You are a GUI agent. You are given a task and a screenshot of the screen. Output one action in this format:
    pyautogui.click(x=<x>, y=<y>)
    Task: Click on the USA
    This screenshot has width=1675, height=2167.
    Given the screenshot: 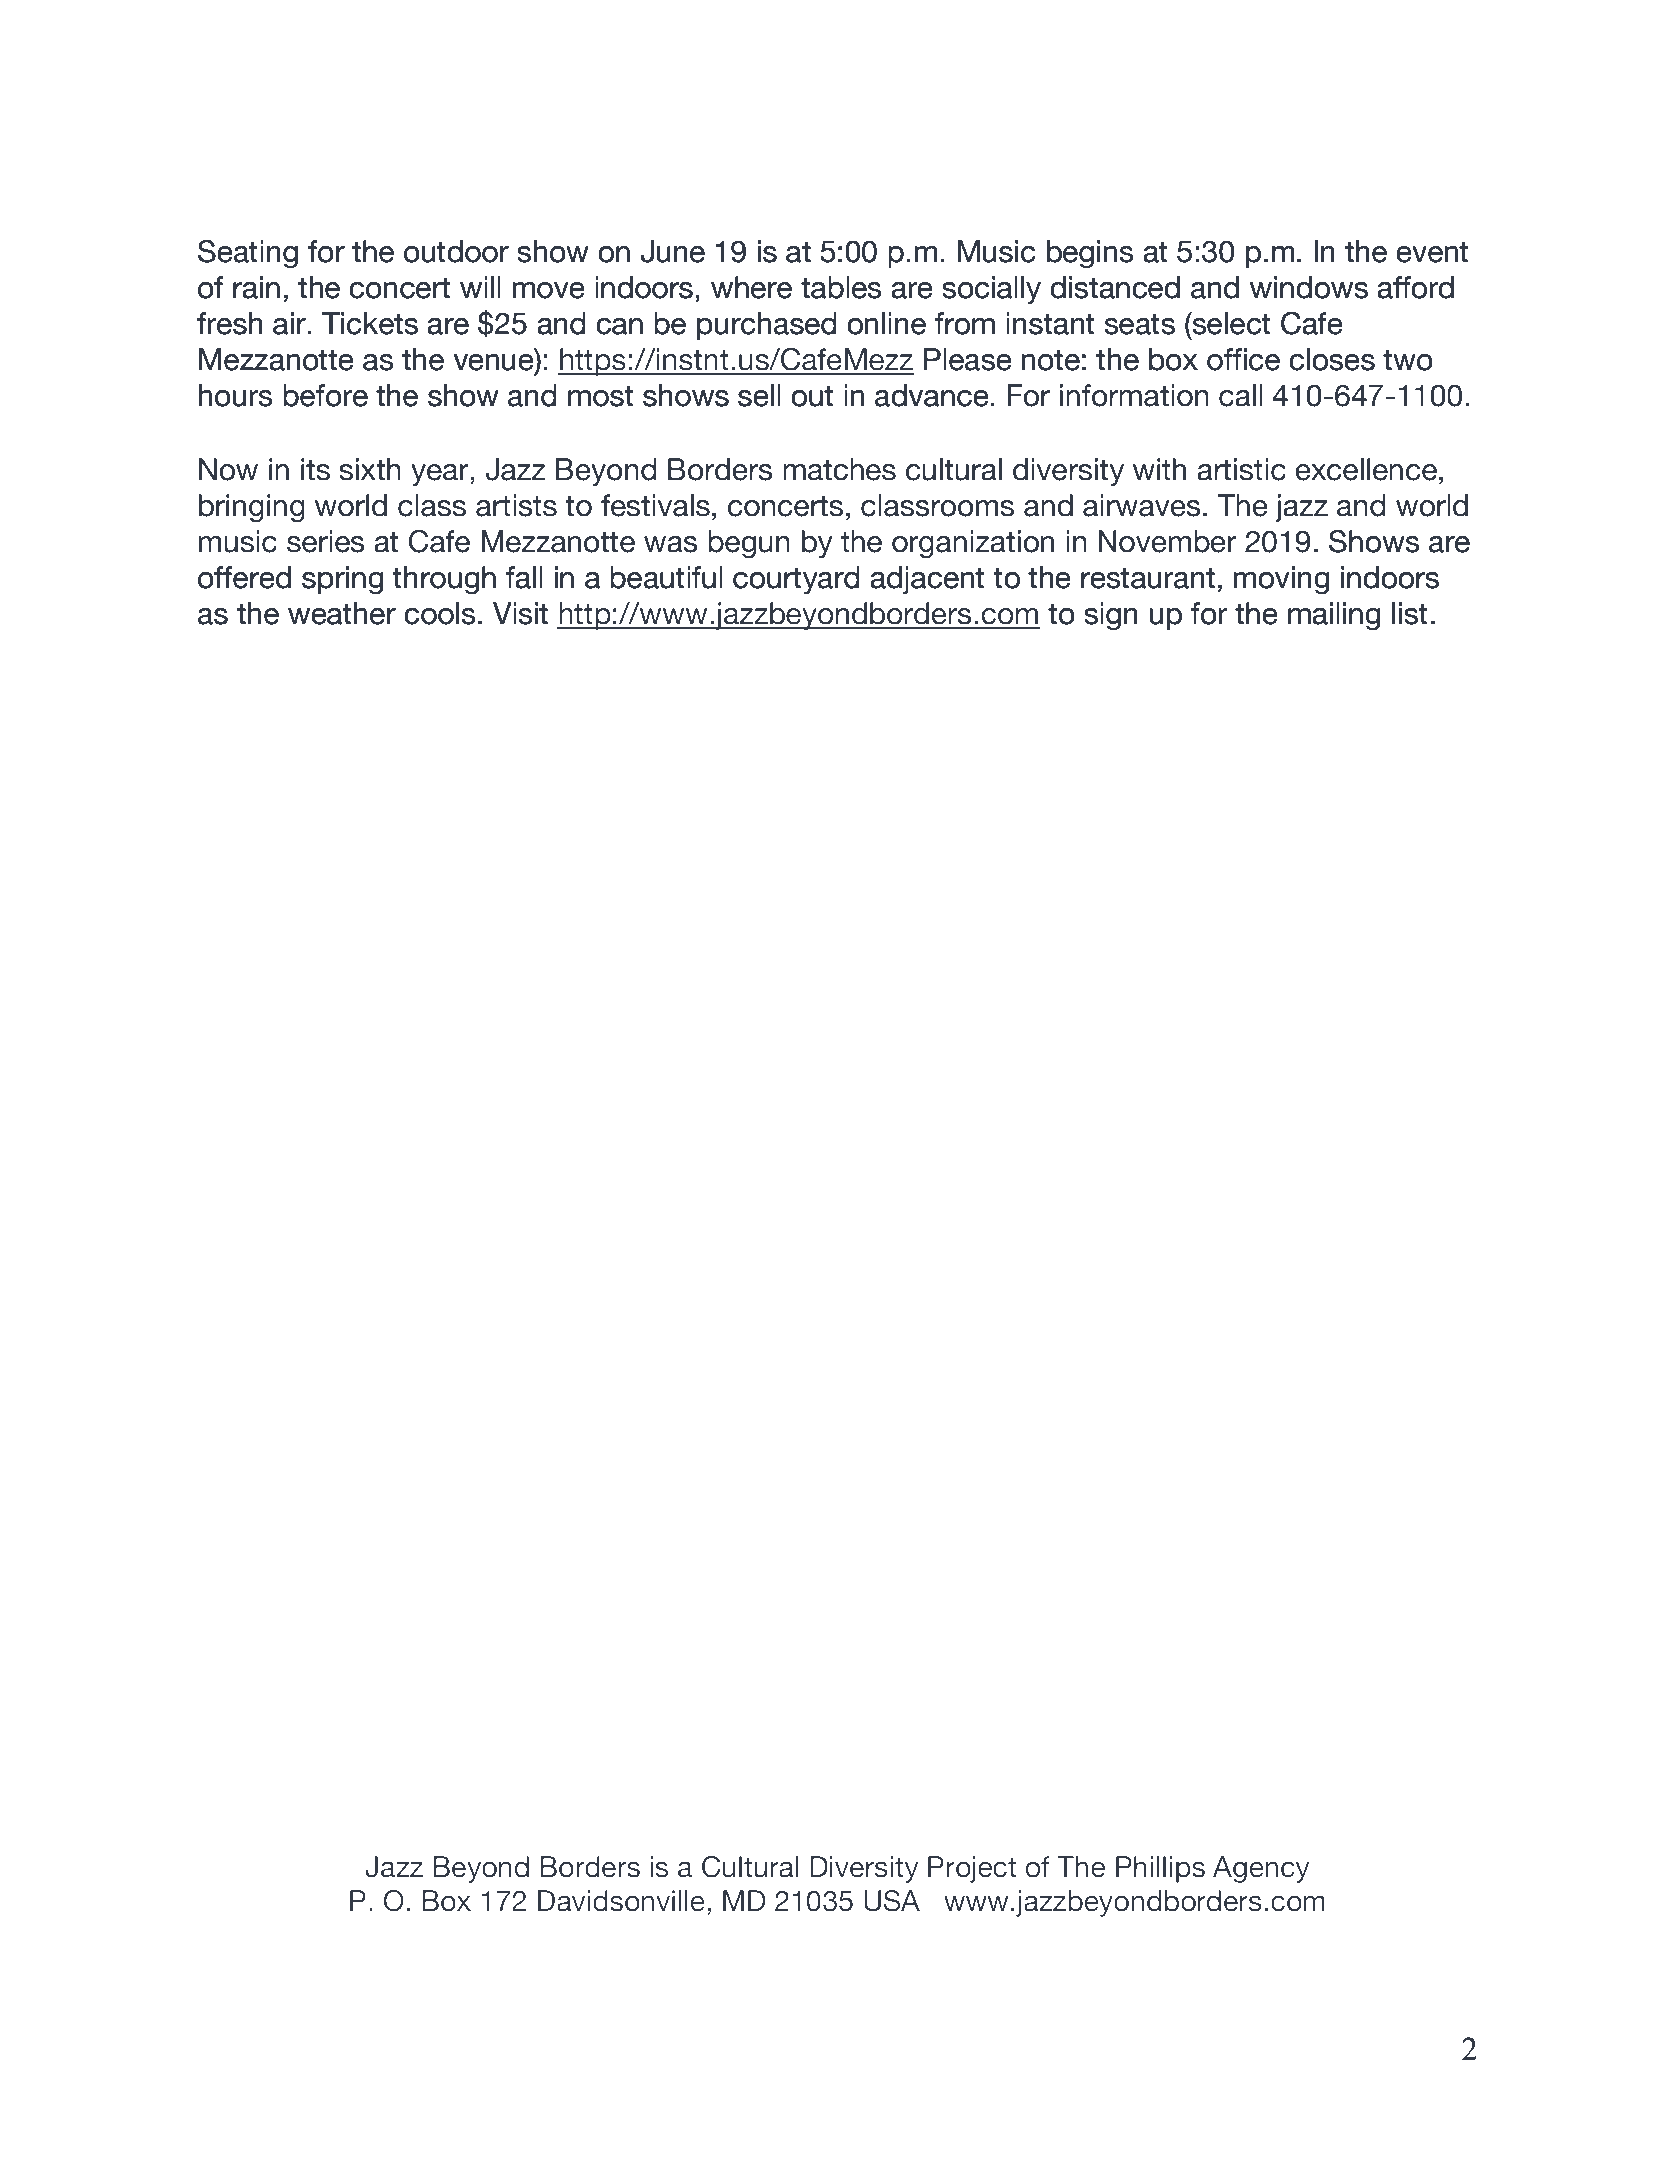 What is the action you would take?
    pyautogui.click(x=892, y=1901)
